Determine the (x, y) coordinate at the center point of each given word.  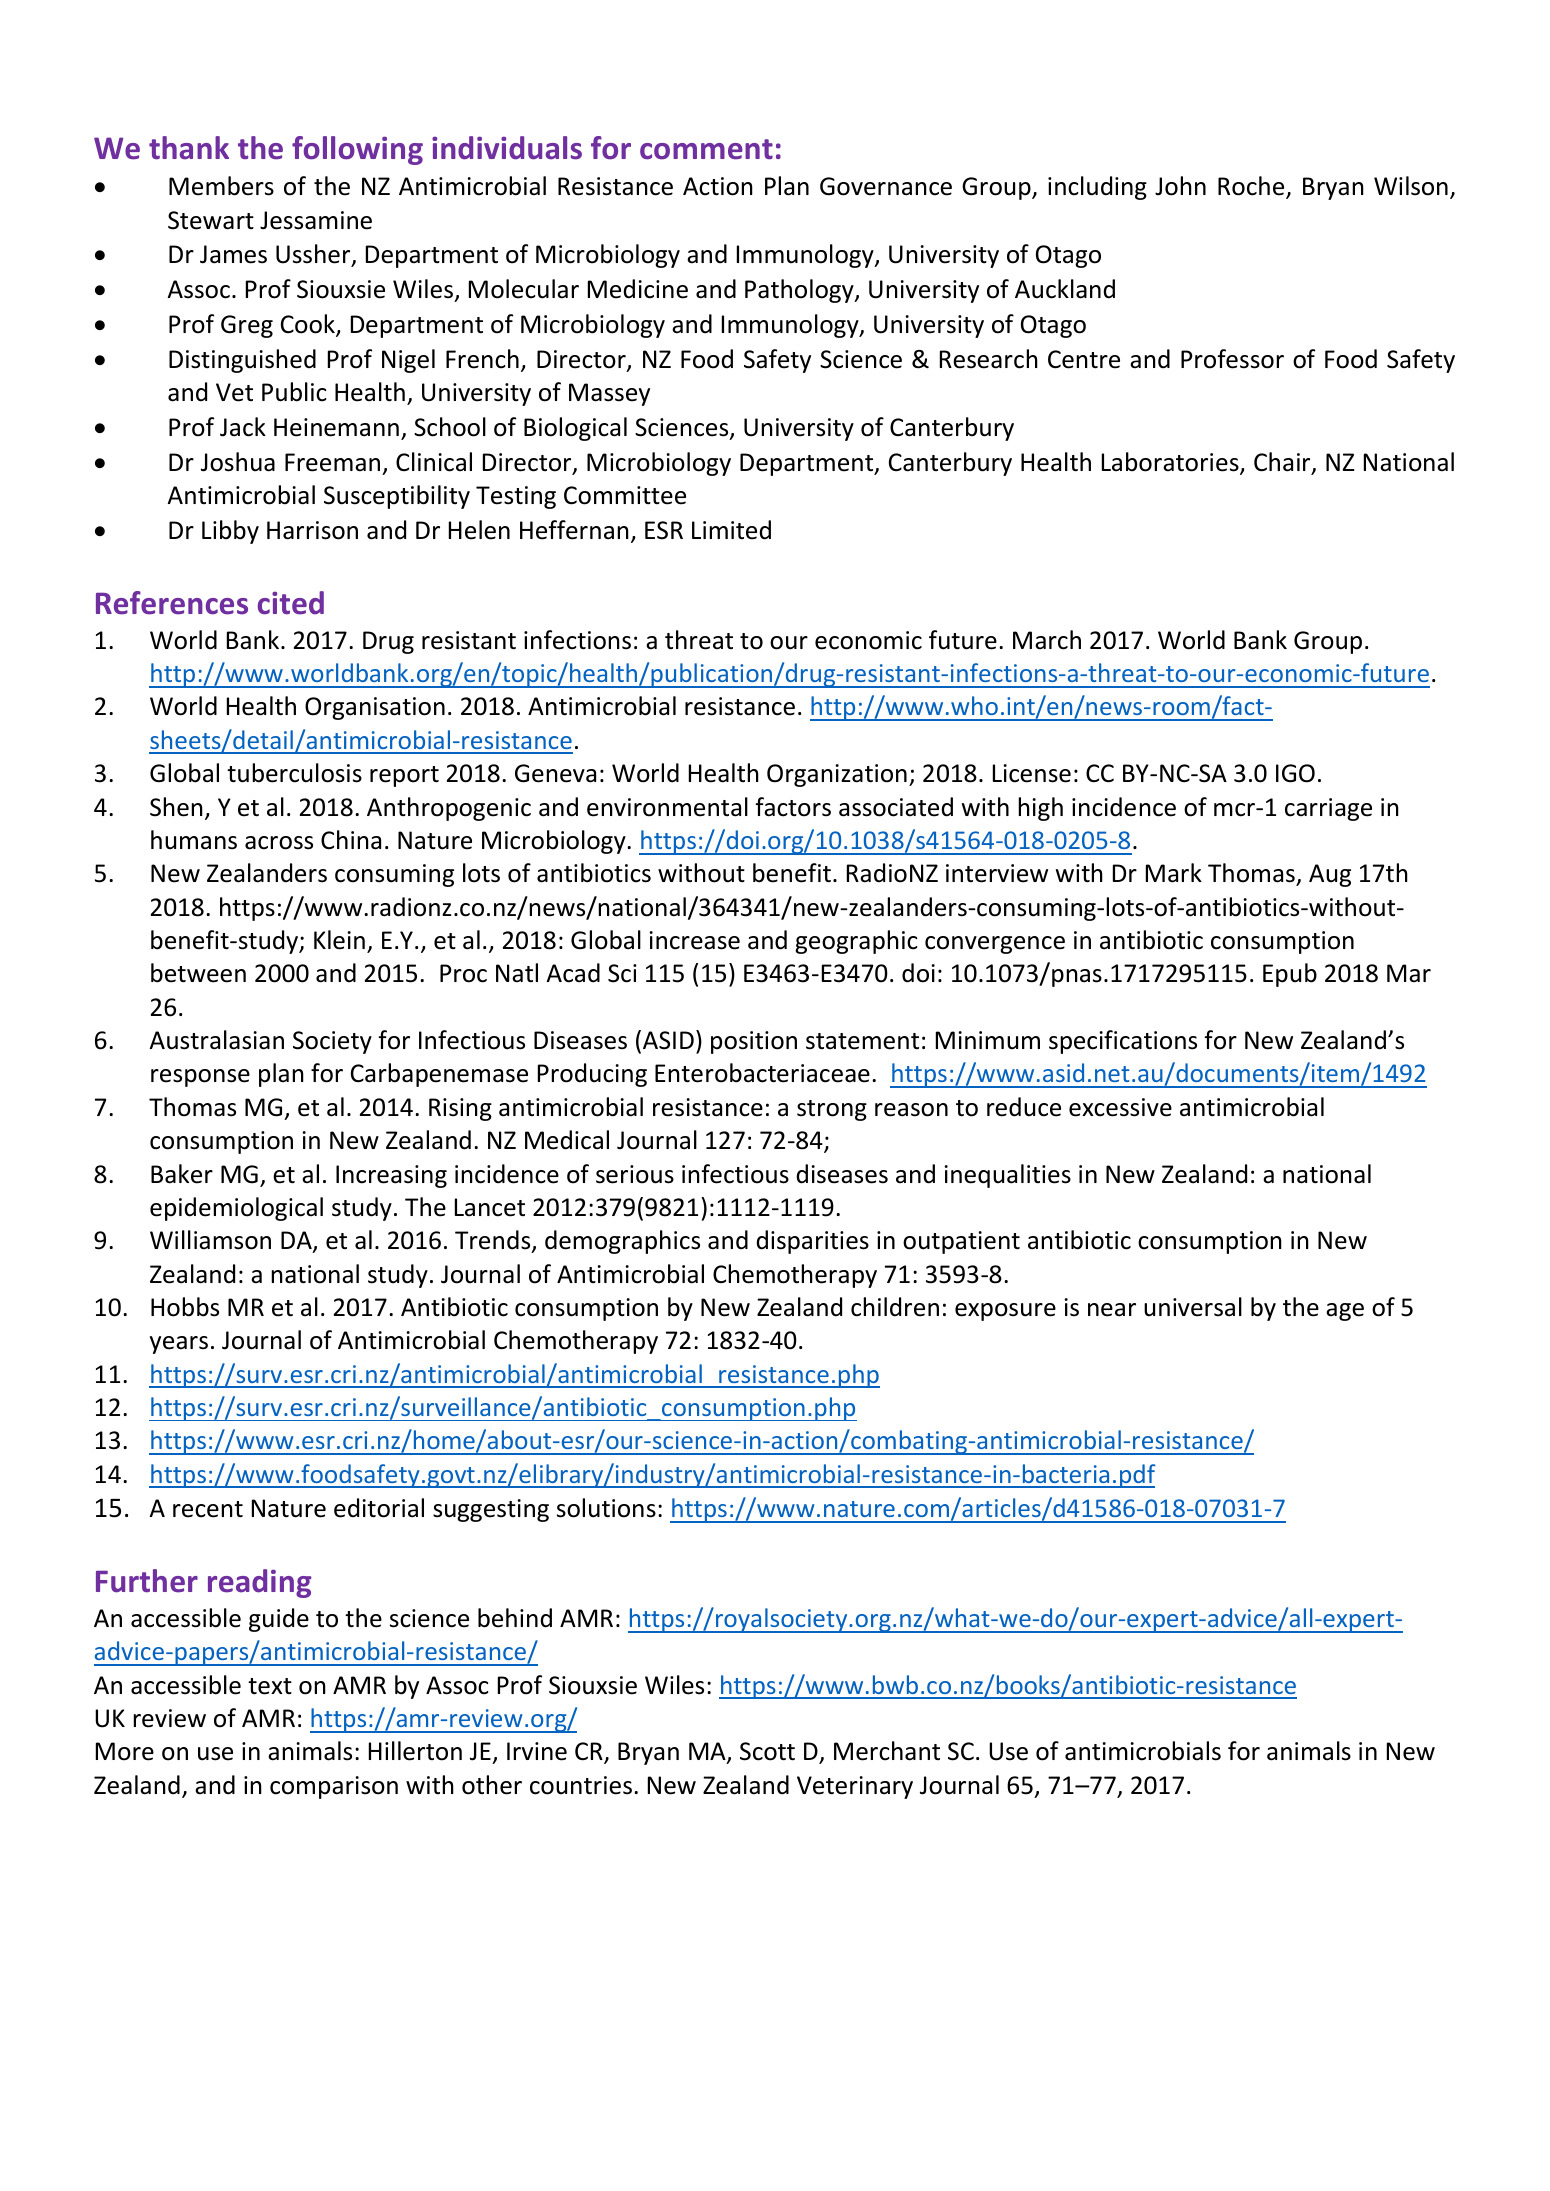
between (198, 973)
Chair (1283, 463)
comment (706, 149)
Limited (731, 530)
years (179, 1345)
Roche (1252, 187)
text (270, 1686)
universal (1193, 1307)
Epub (1290, 975)
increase (695, 940)
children (895, 1307)
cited (291, 603)
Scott (767, 1751)
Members (221, 186)
